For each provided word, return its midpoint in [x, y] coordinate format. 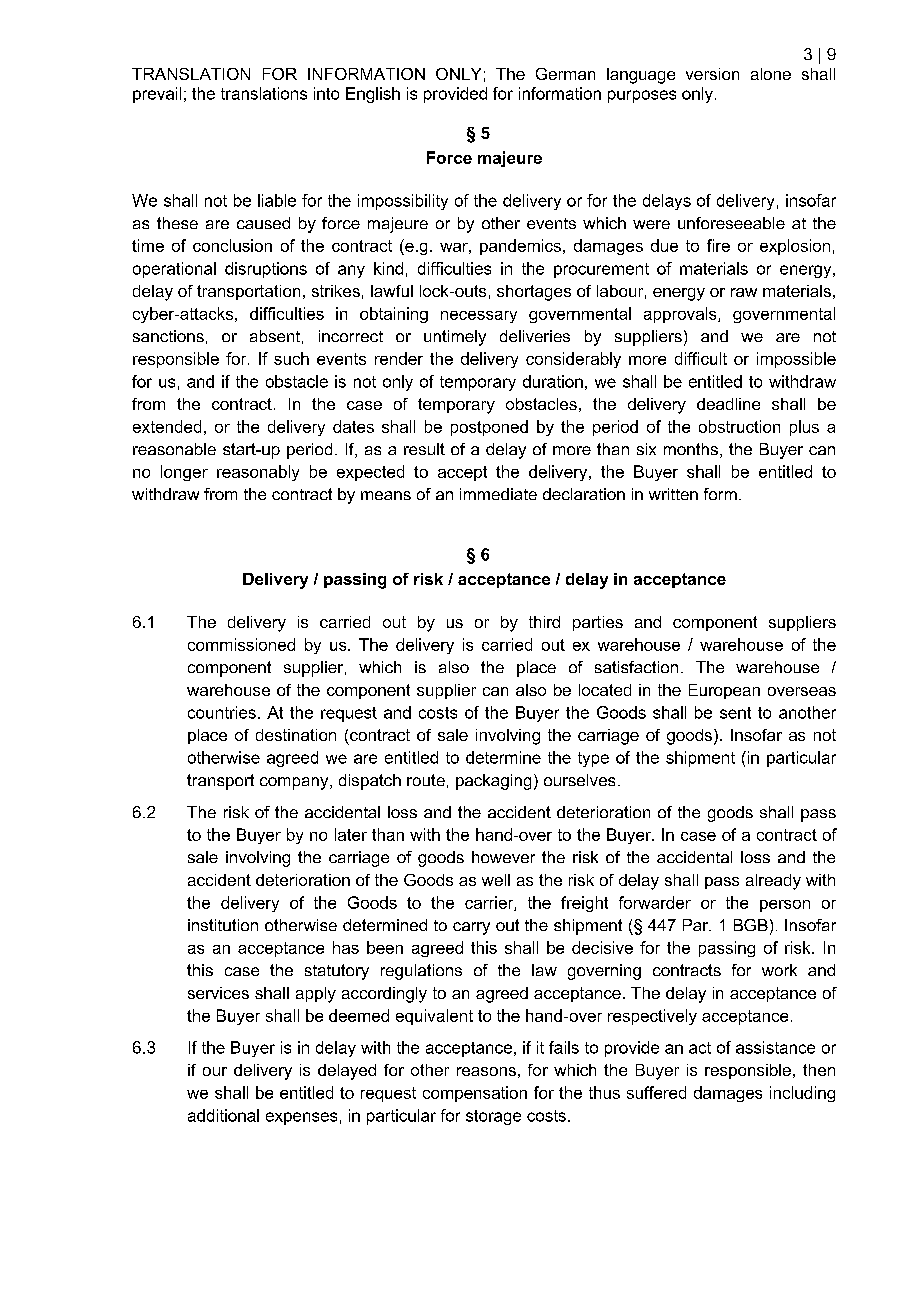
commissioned [241, 644]
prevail [157, 95]
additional [223, 1115]
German [565, 74]
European [724, 691]
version [712, 74]
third [544, 622]
